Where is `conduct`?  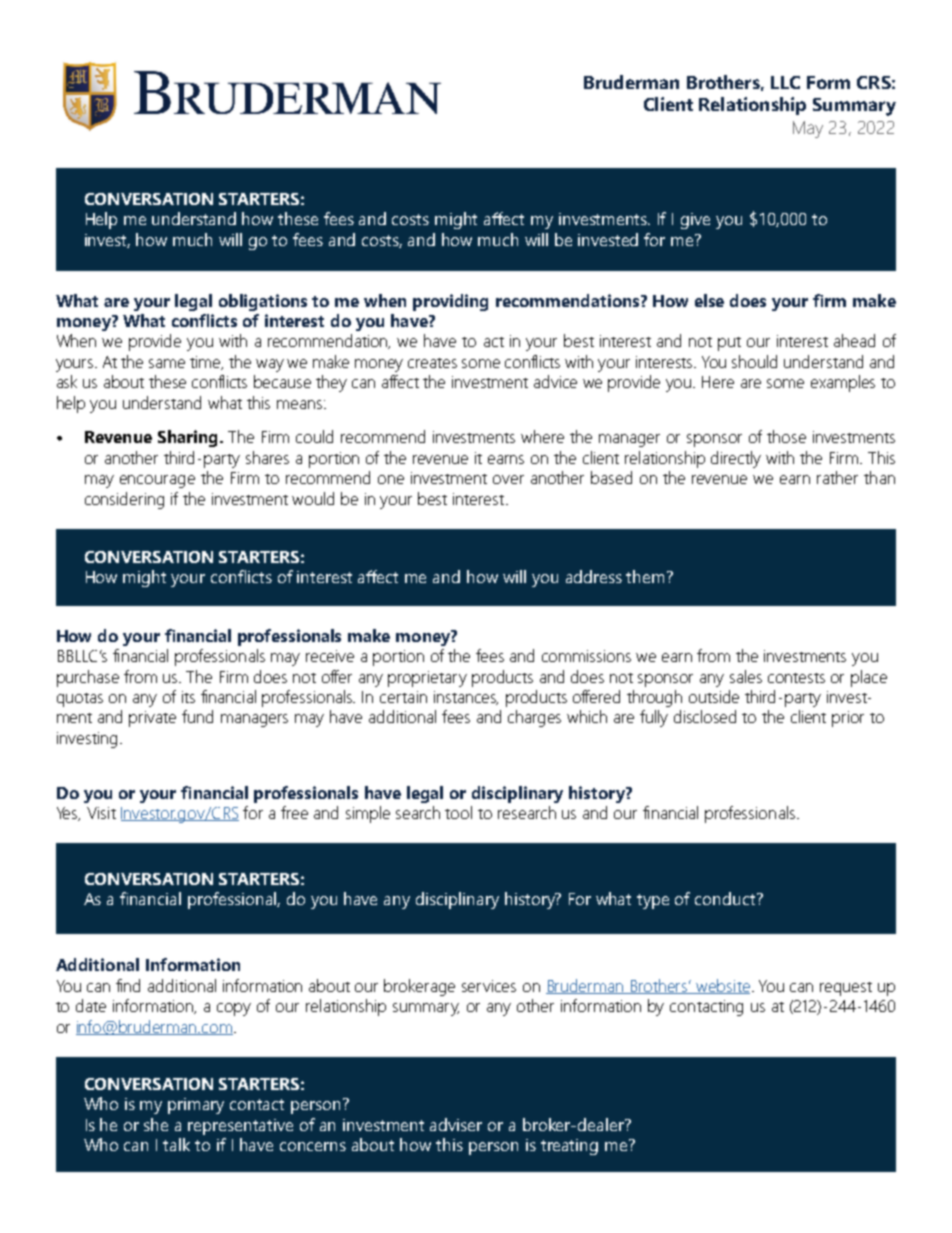
conduct is located at coordinates (726, 898).
